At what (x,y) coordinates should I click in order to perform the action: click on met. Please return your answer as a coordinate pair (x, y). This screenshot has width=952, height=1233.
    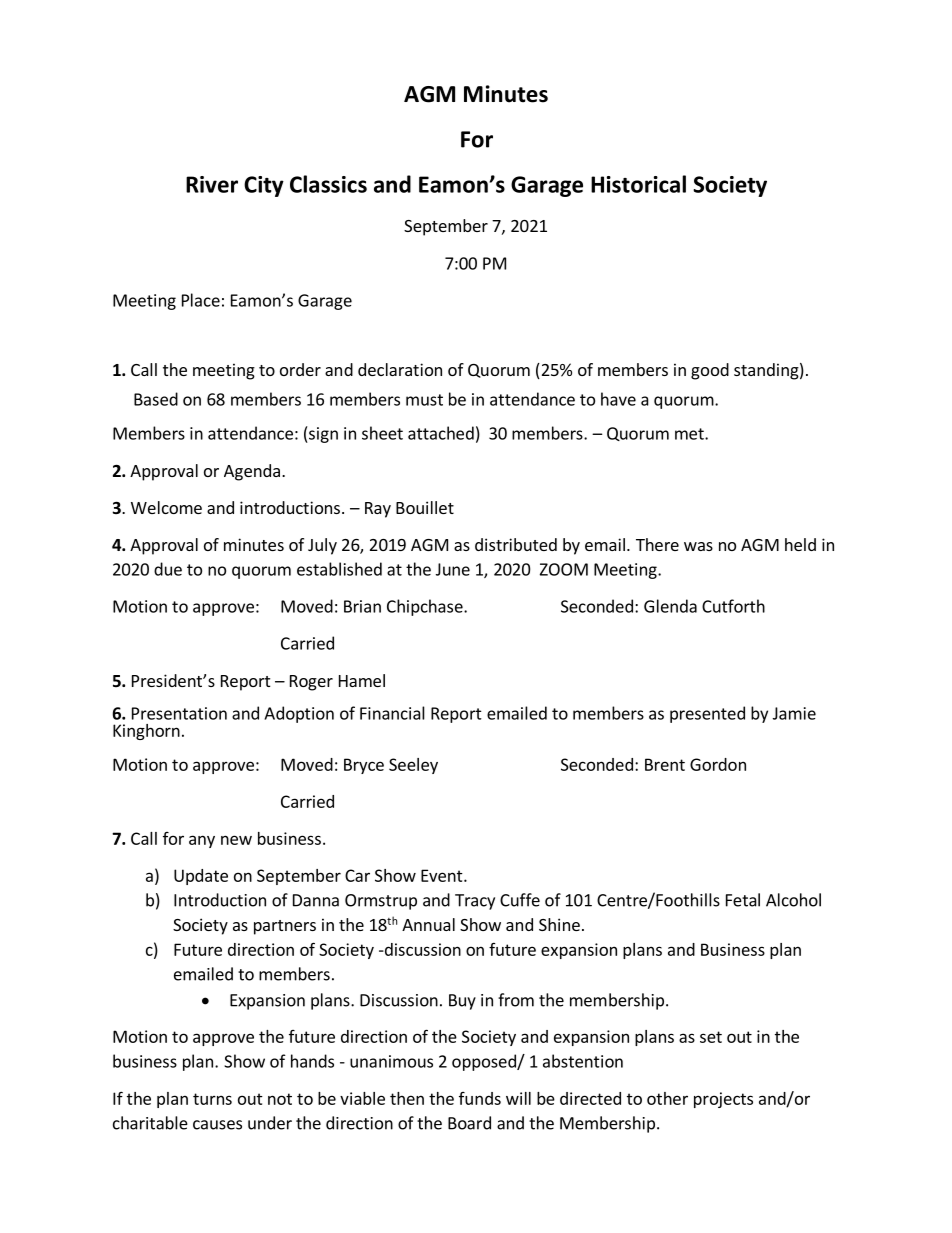
    Looking at the image, I should click on (690, 434).
